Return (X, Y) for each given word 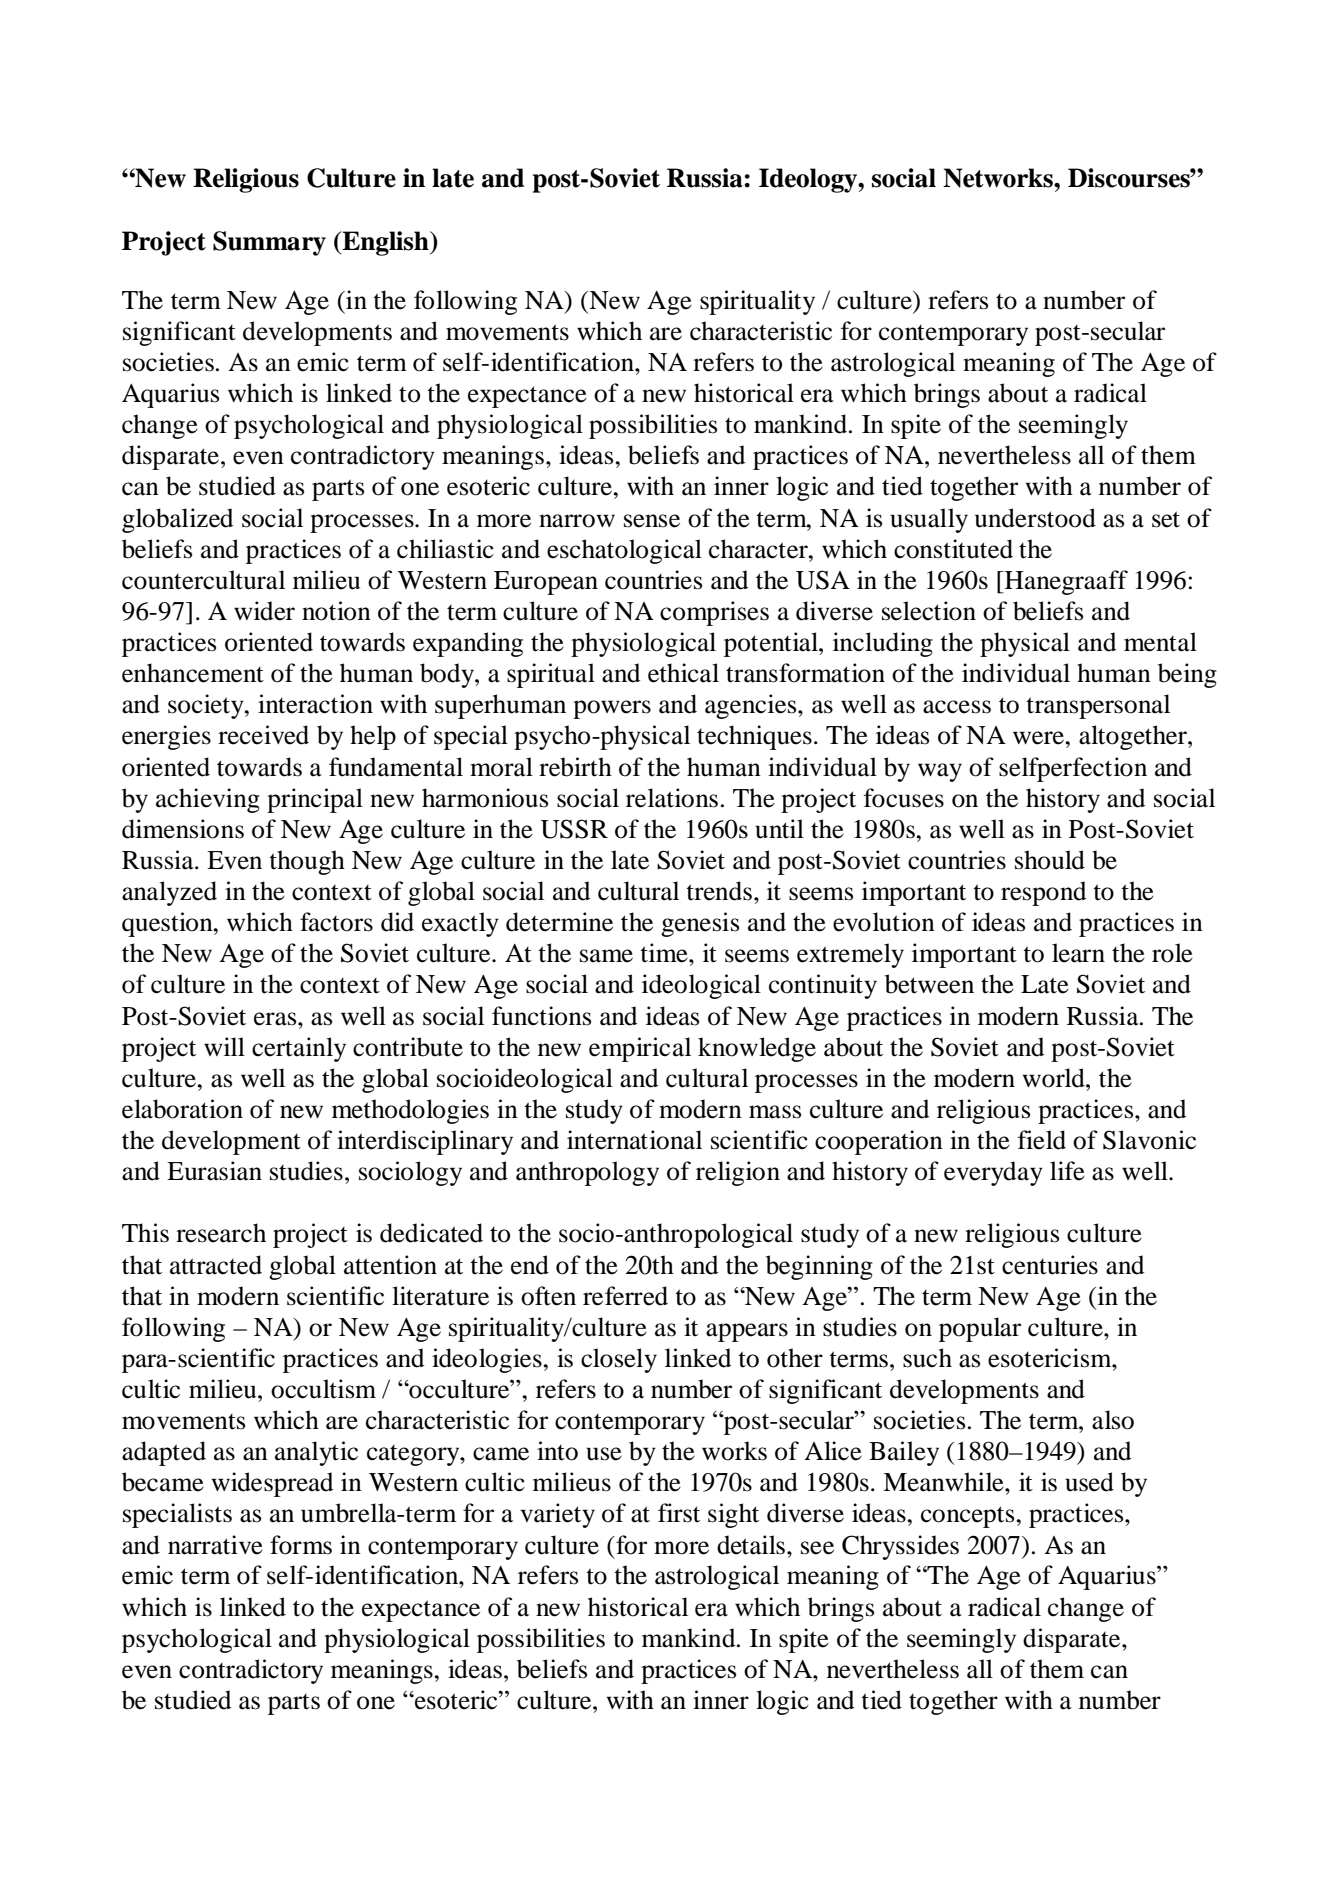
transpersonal (1098, 706)
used (1089, 1482)
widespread (272, 1484)
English (385, 243)
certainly (299, 1049)
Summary (269, 243)
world (1054, 1078)
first (679, 1513)
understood (1035, 518)
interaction (315, 704)
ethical (683, 673)
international (634, 1140)
